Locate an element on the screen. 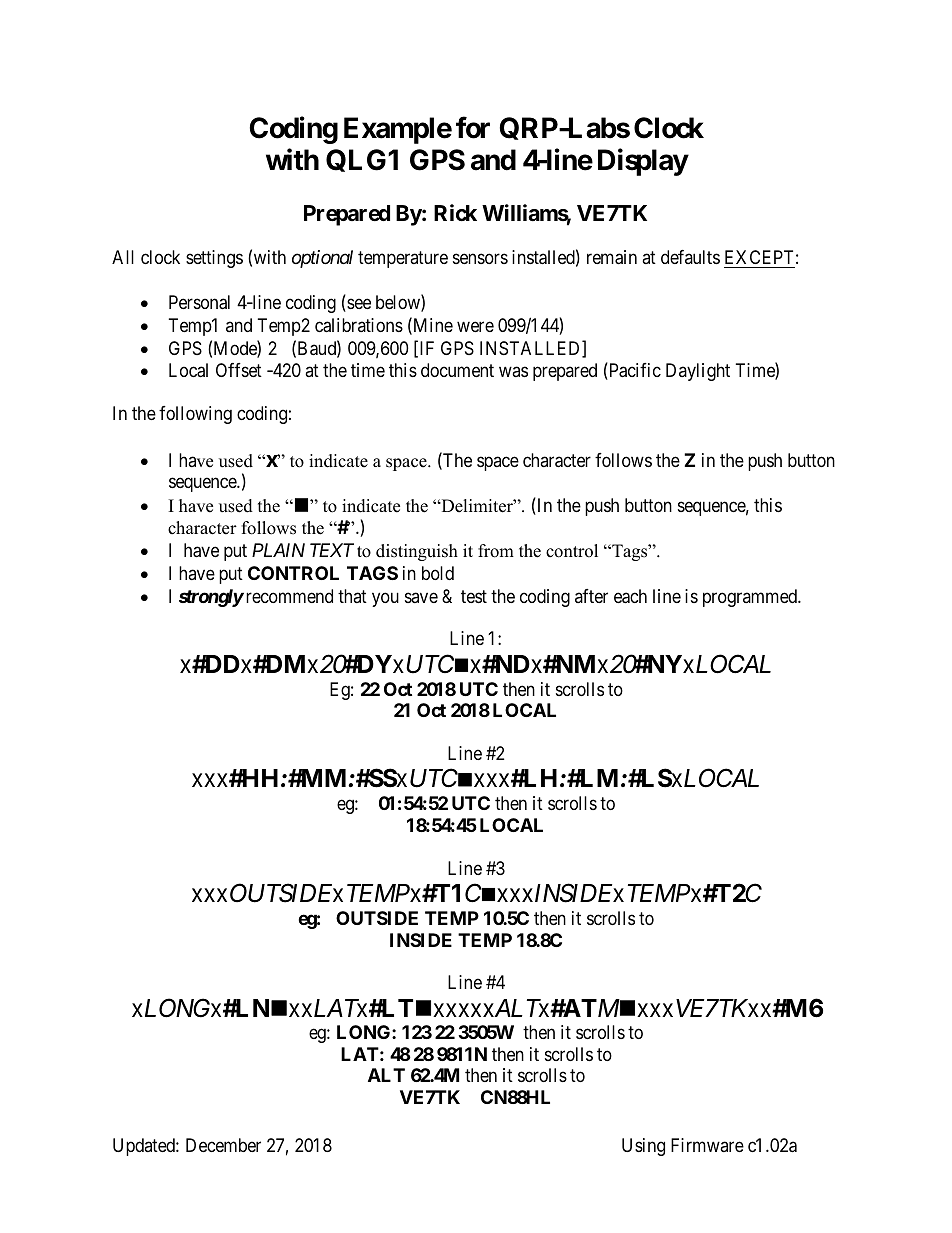  document is located at coordinates (457, 370).
